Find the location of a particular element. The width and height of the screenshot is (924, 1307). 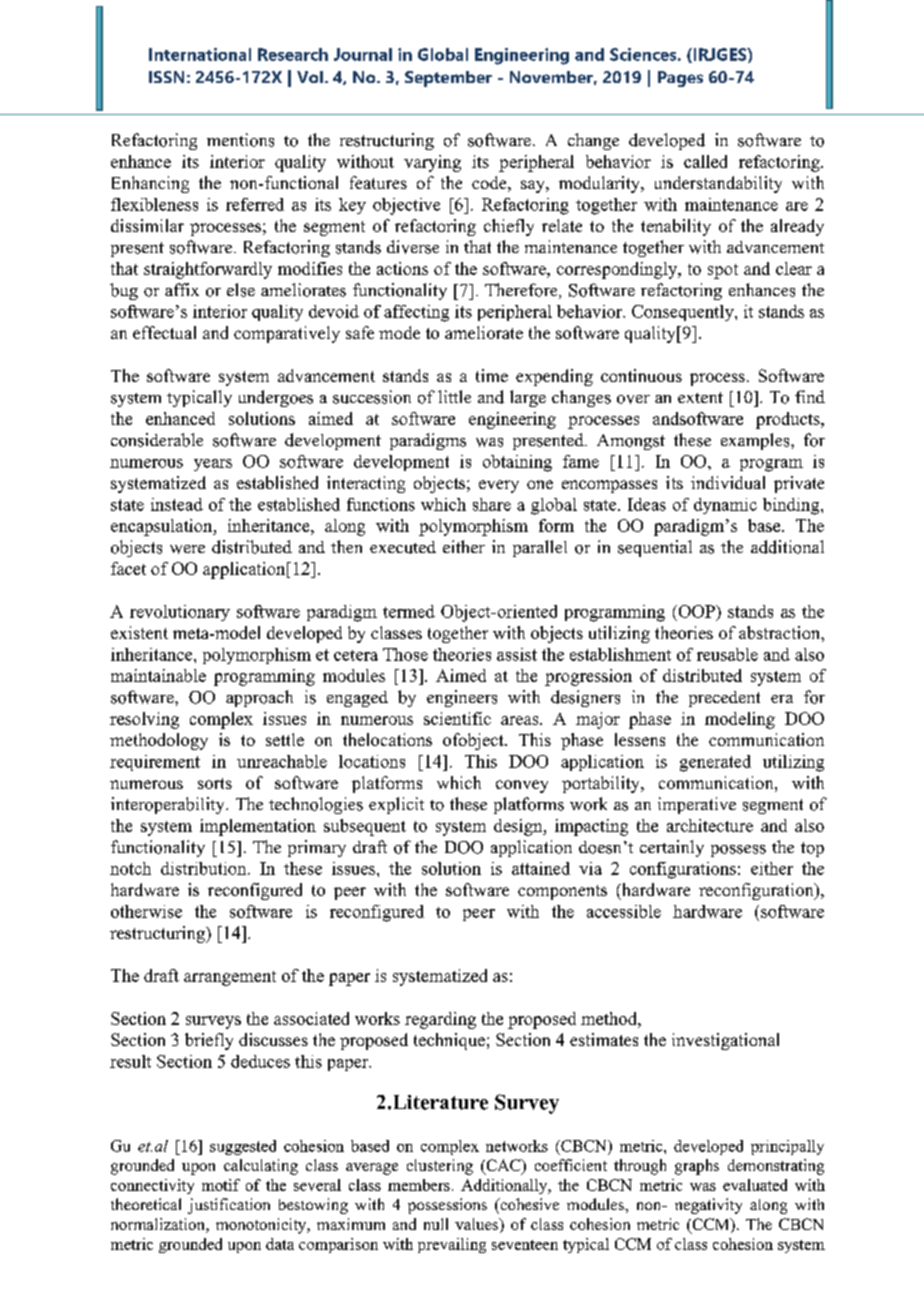

reusable is located at coordinates (727, 654).
